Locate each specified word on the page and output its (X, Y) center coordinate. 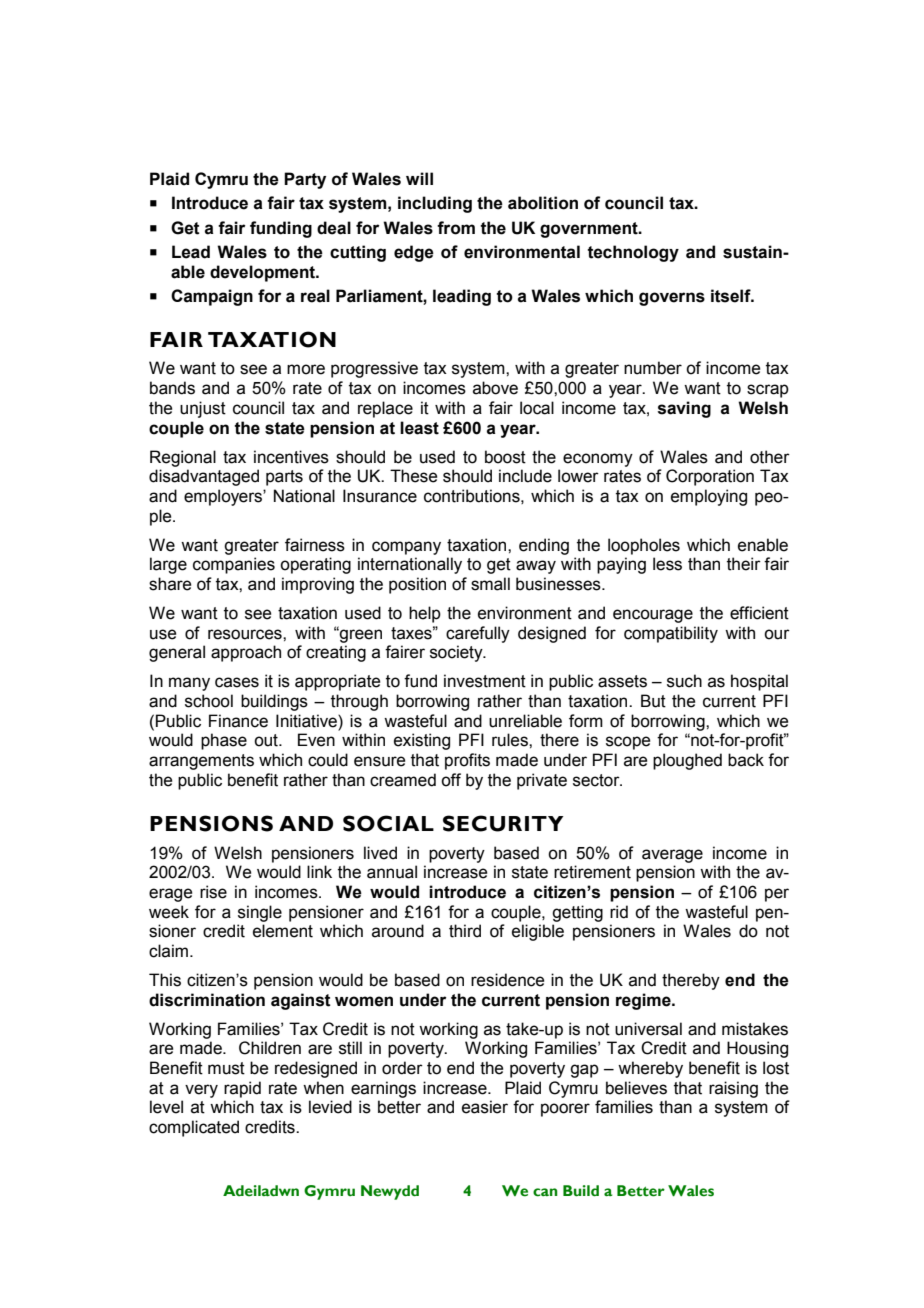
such (684, 681)
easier (485, 1107)
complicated (194, 1128)
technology (633, 253)
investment (485, 681)
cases (237, 682)
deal (334, 228)
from (456, 228)
